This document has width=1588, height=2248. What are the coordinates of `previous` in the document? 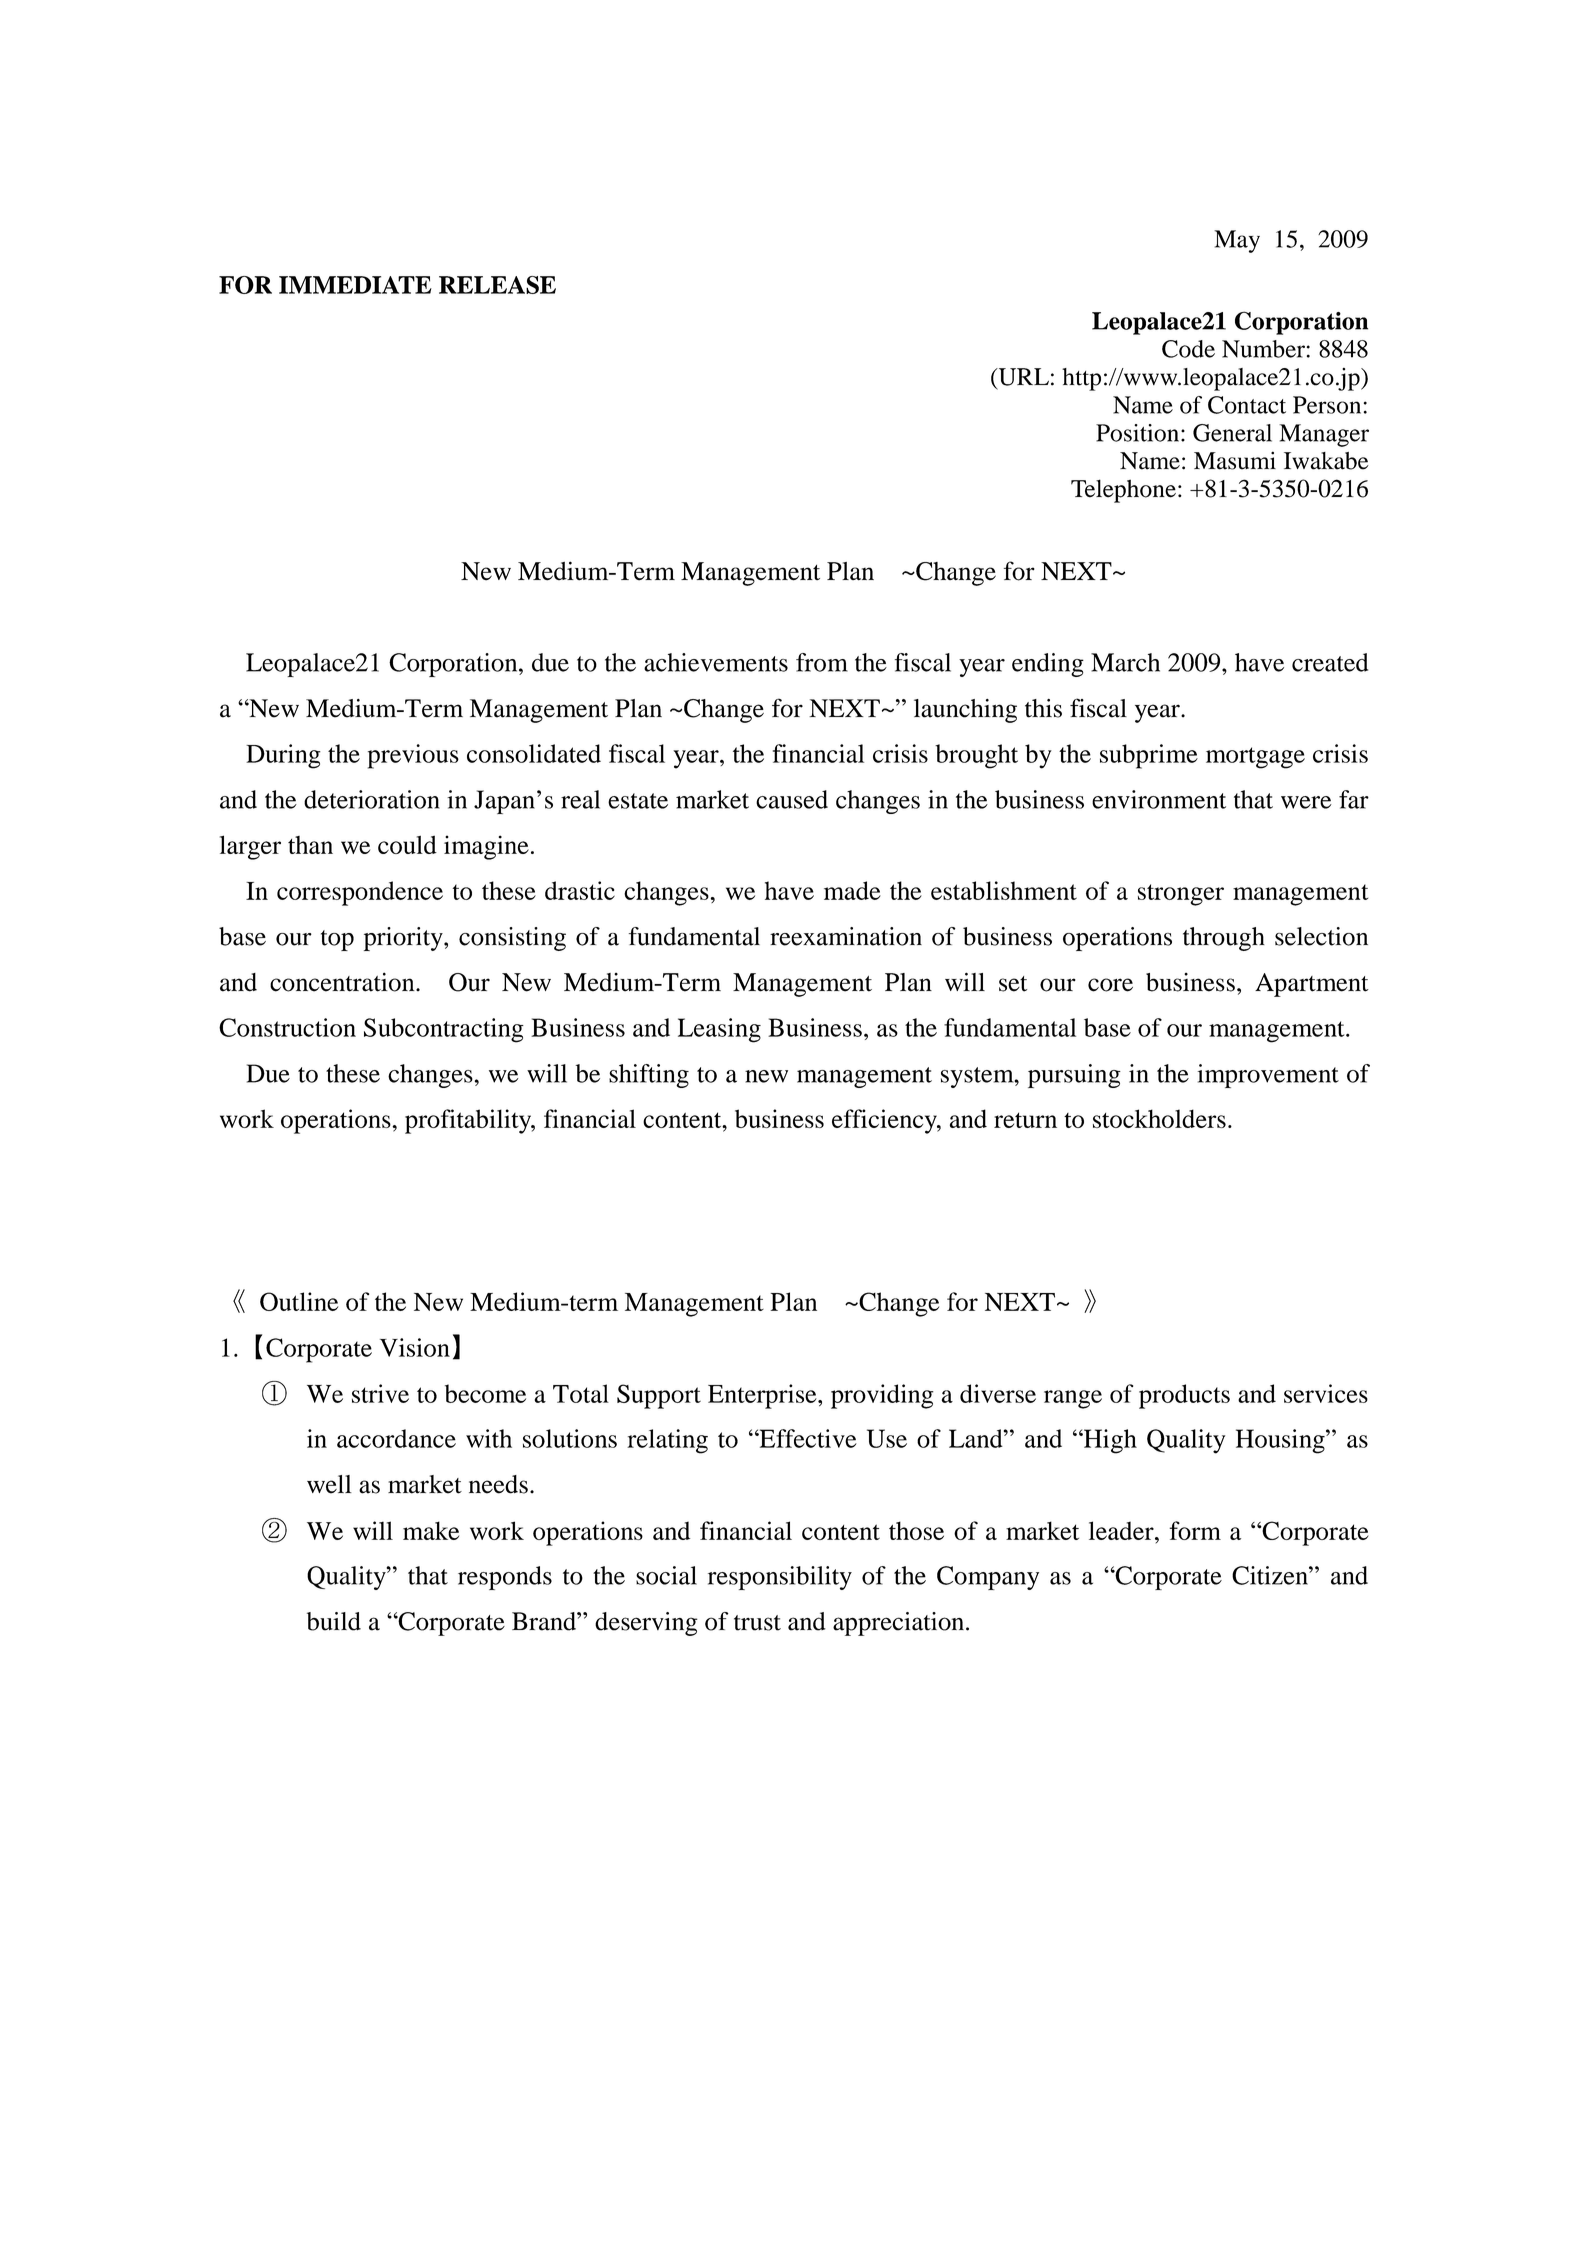 It's located at (413, 756).
